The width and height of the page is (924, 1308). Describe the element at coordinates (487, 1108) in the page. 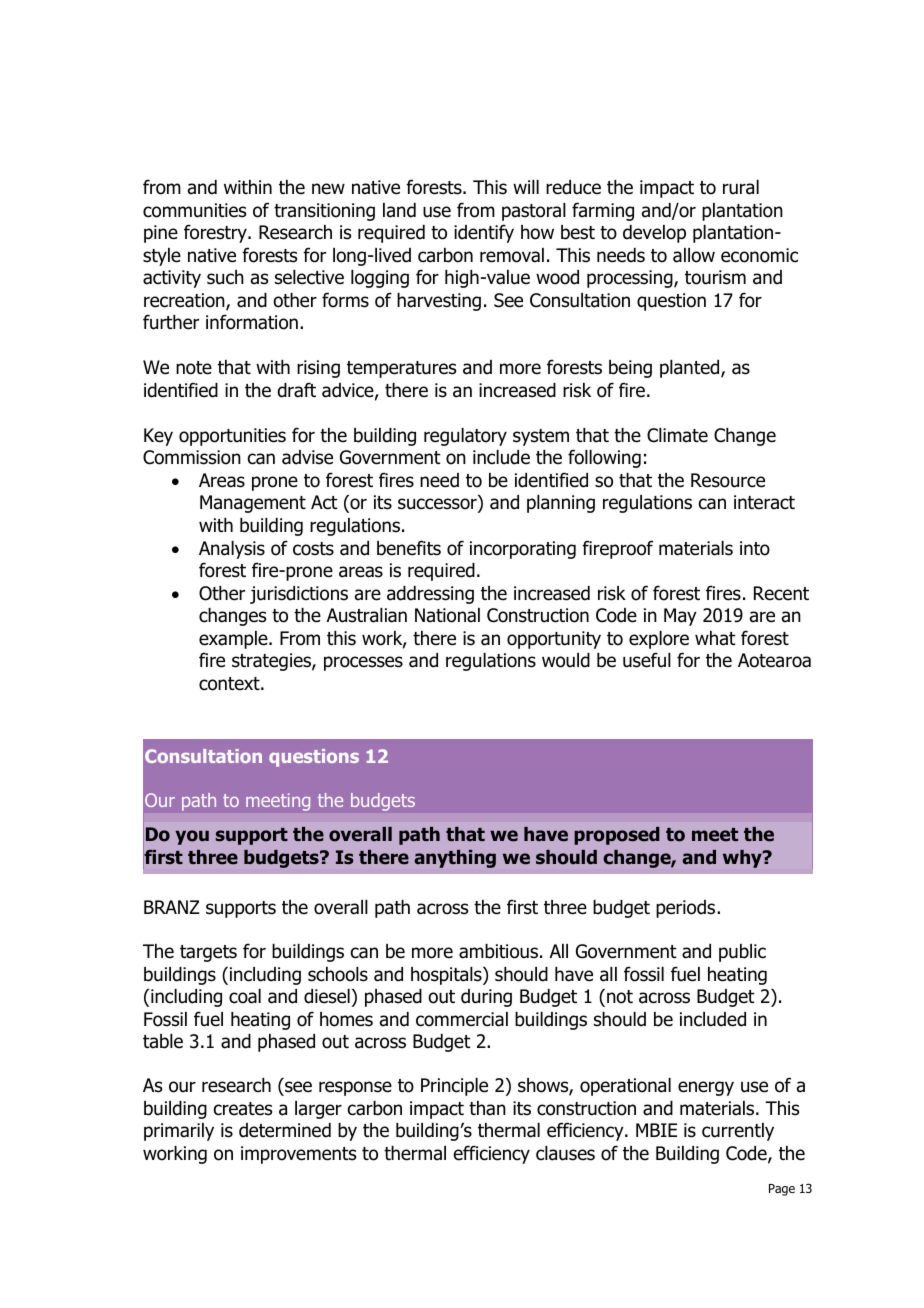

I see `than` at that location.
